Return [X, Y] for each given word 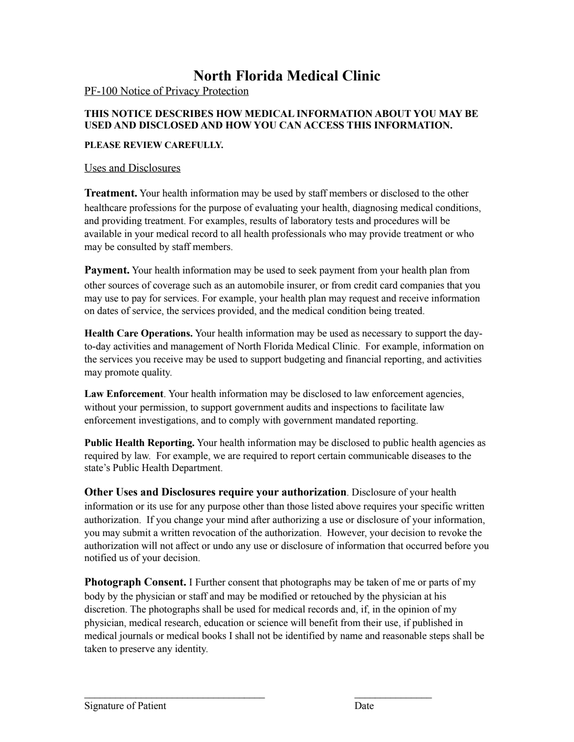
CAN [290, 125]
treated [409, 311]
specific [437, 507]
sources [123, 286]
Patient [152, 705]
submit [137, 532]
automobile [260, 285]
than [275, 506]
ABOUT [393, 114]
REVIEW [143, 144]
